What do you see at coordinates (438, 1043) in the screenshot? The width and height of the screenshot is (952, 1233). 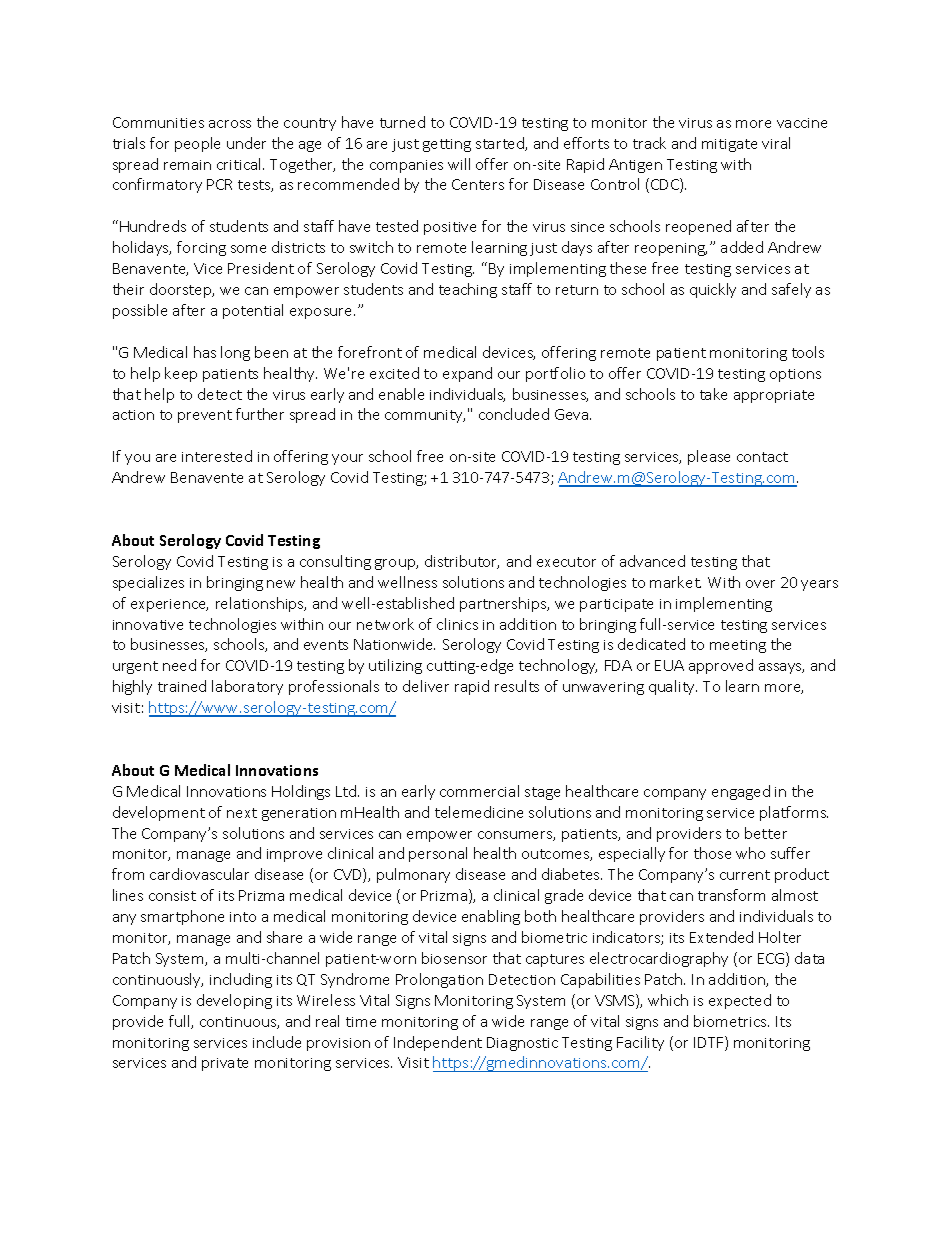 I see `Independent` at bounding box center [438, 1043].
